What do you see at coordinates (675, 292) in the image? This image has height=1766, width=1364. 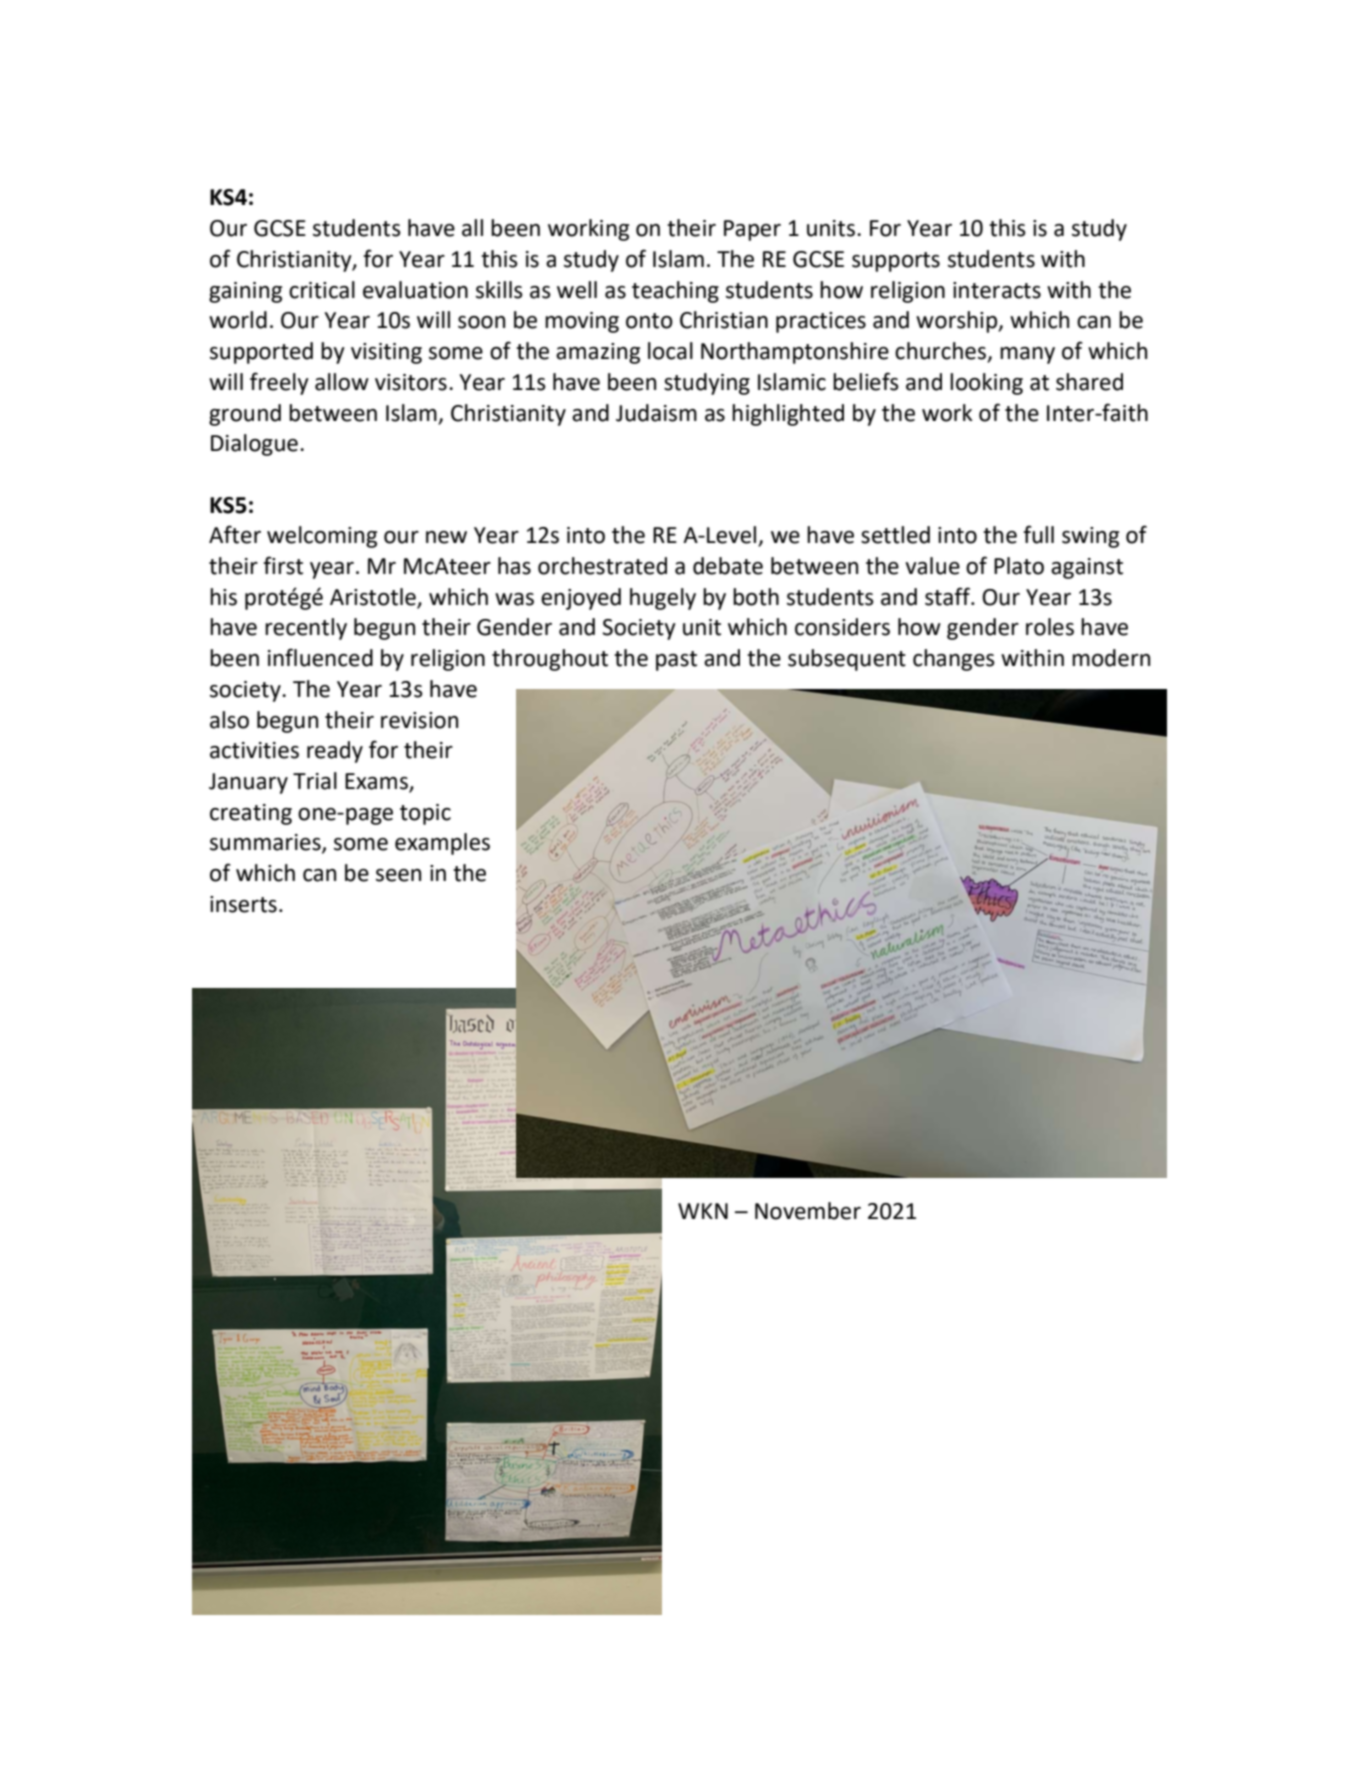 I see `teaching` at bounding box center [675, 292].
